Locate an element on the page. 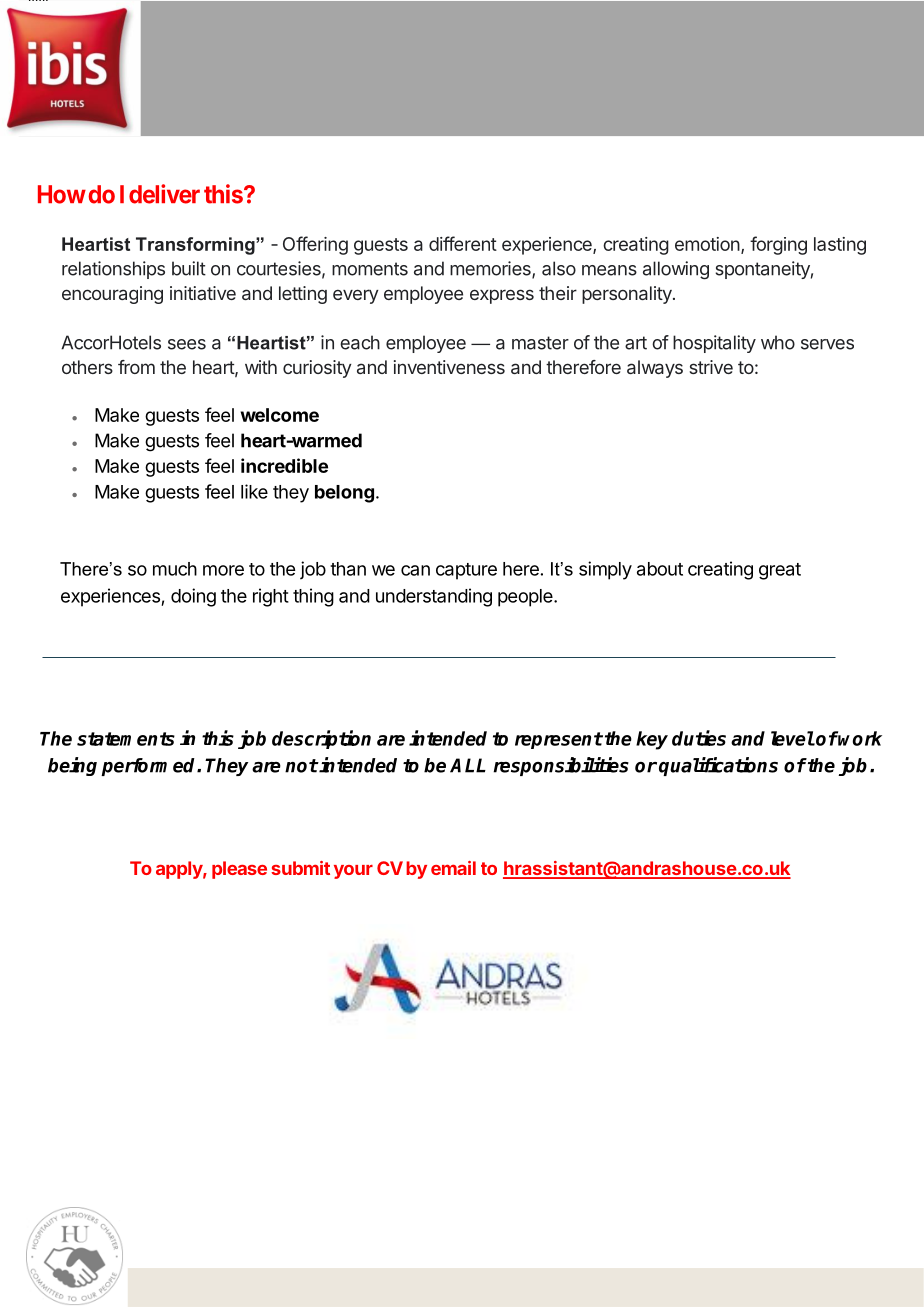 The image size is (924, 1310). doing is located at coordinates (193, 597).
